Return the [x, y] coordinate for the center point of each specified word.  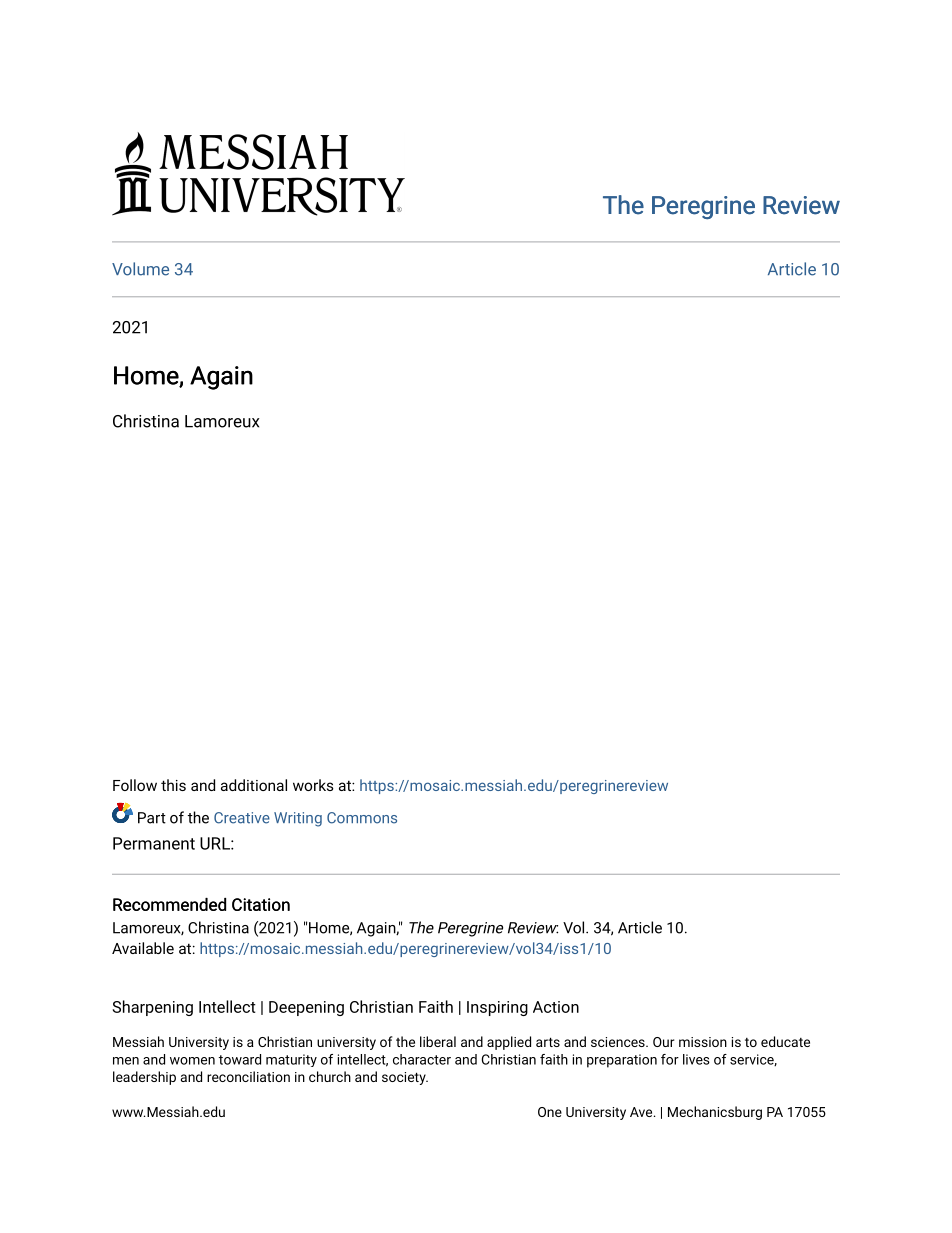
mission [703, 1042]
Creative [242, 818]
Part [152, 818]
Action [556, 1007]
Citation [261, 904]
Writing [298, 819]
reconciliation [248, 1076]
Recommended [169, 904]
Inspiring [497, 1008]
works [313, 785]
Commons [362, 818]
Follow [135, 785]
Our [664, 1042]
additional [254, 785]
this [173, 785]
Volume [140, 269]
